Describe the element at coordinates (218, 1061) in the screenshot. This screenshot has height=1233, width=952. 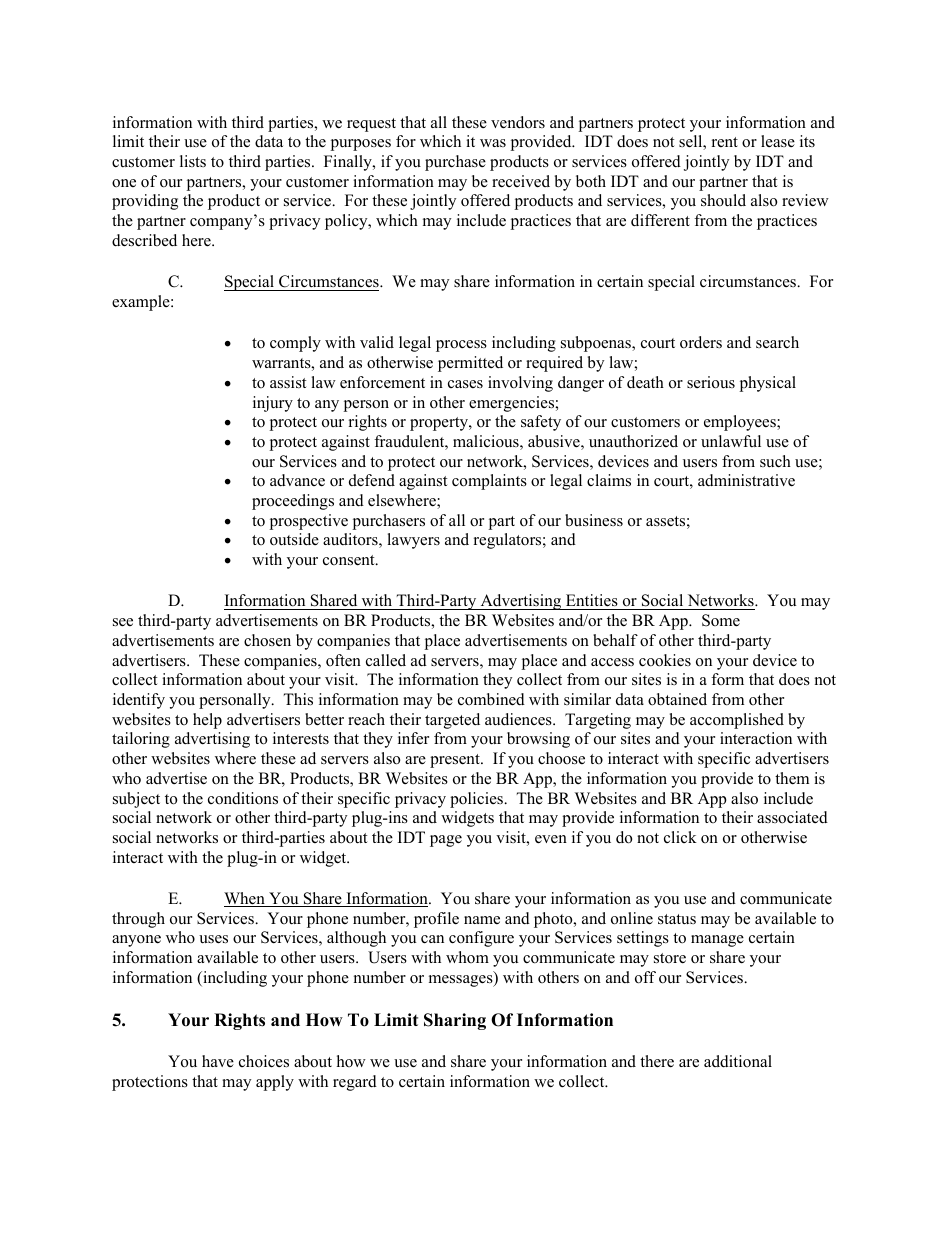
I see `have` at that location.
